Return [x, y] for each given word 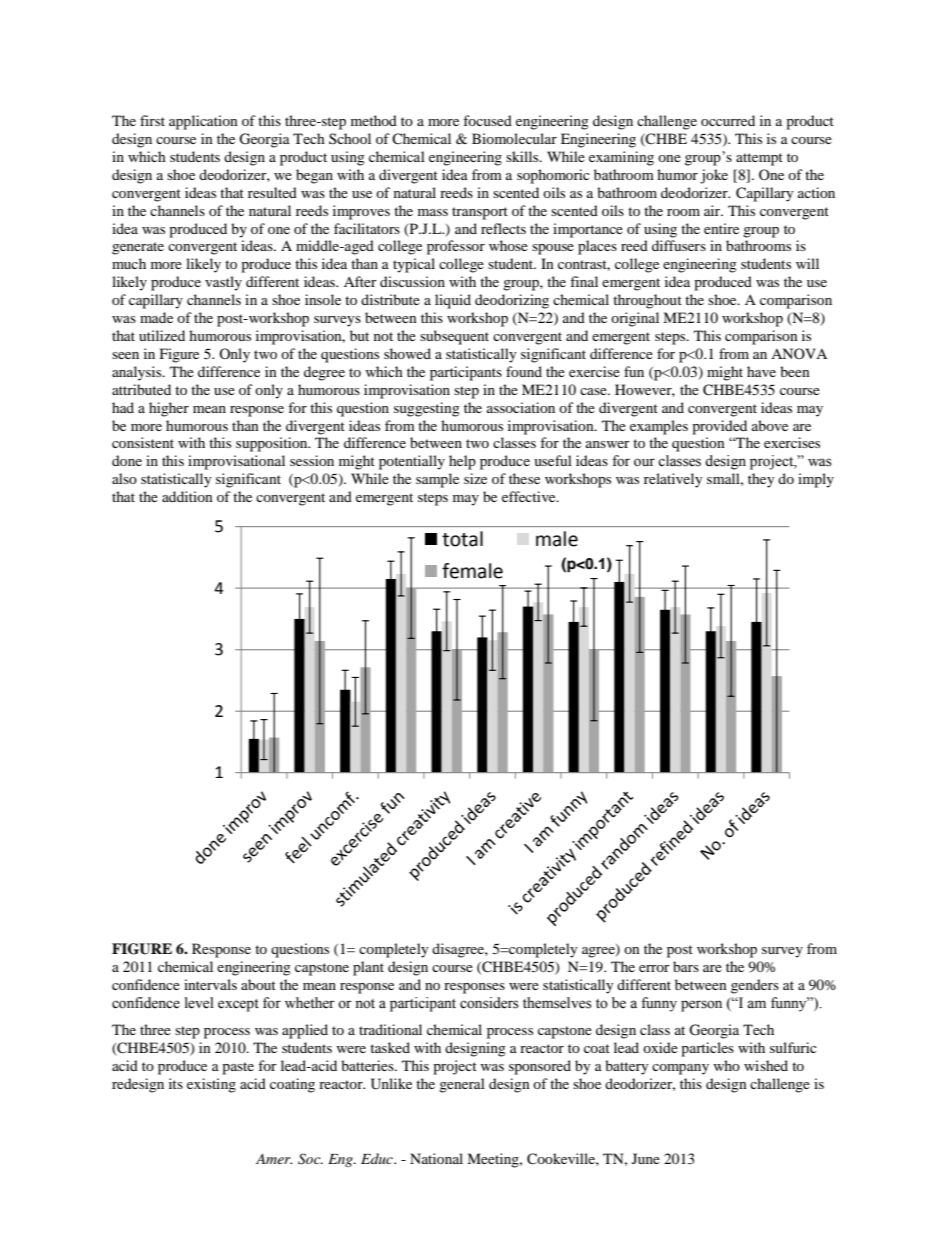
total [462, 539]
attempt [759, 159]
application [203, 122]
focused [487, 120]
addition [187, 496]
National [436, 1158]
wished [766, 1065]
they [761, 480]
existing [211, 1085]
